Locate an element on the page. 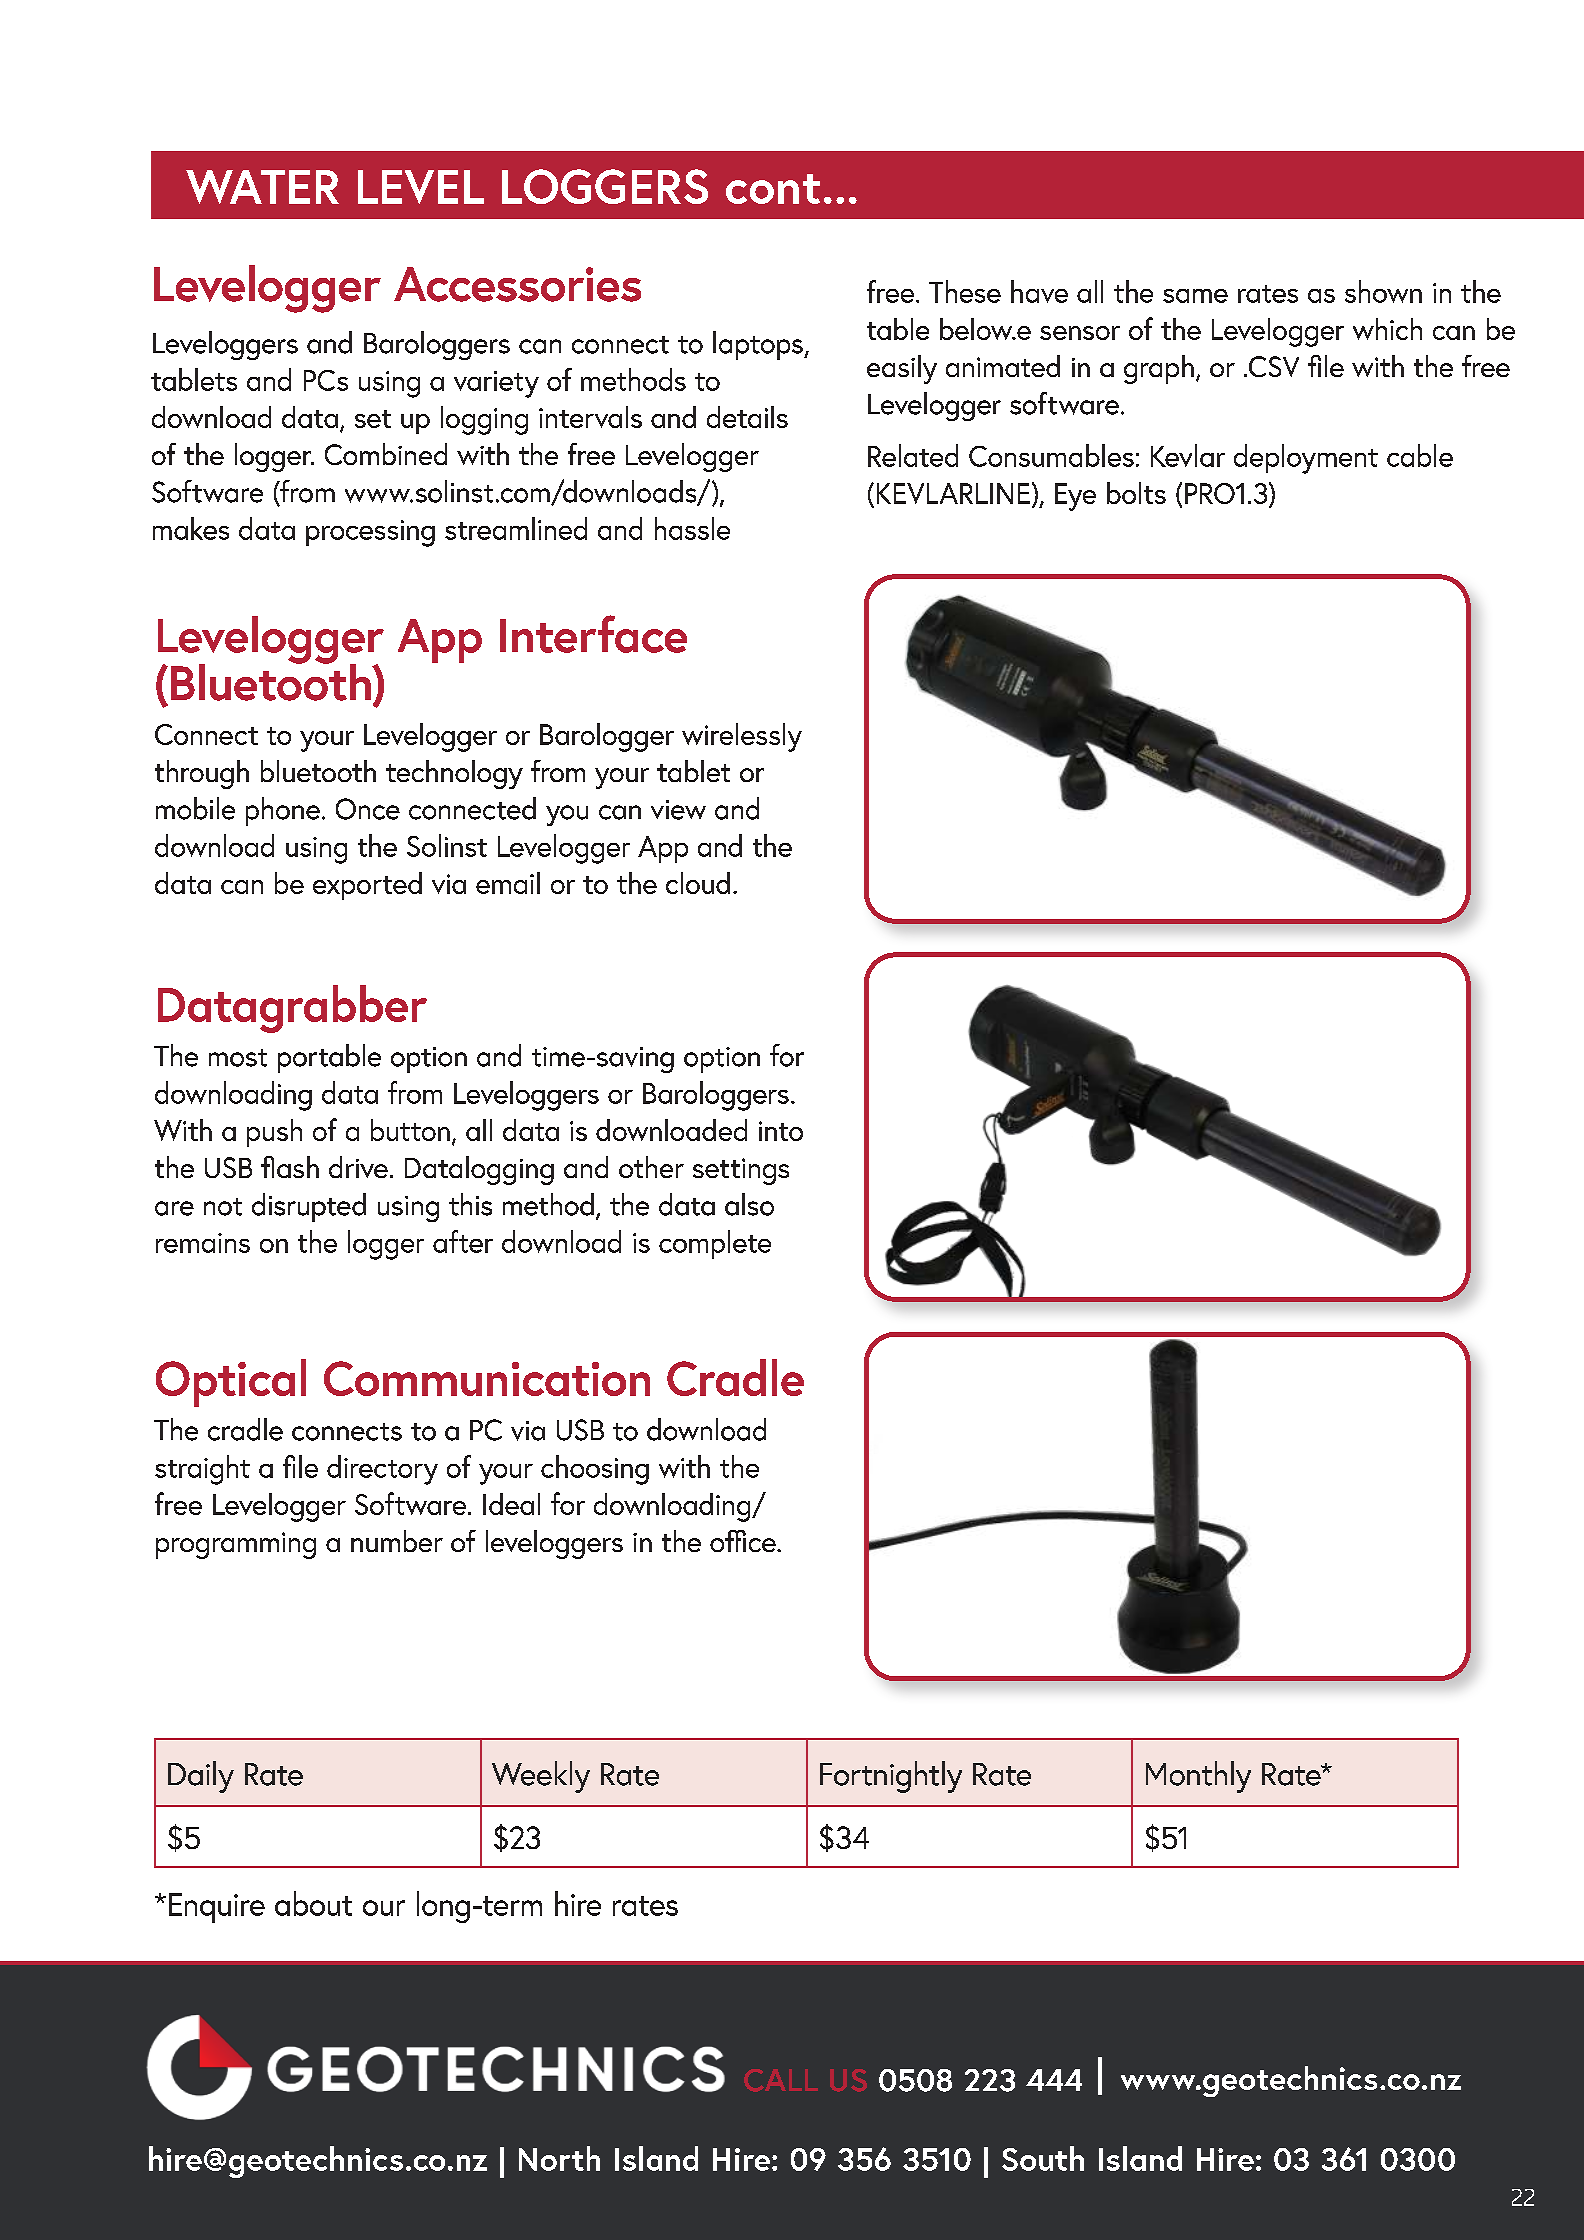 This document has width=1584, height=2240. drive is located at coordinates (358, 1167).
